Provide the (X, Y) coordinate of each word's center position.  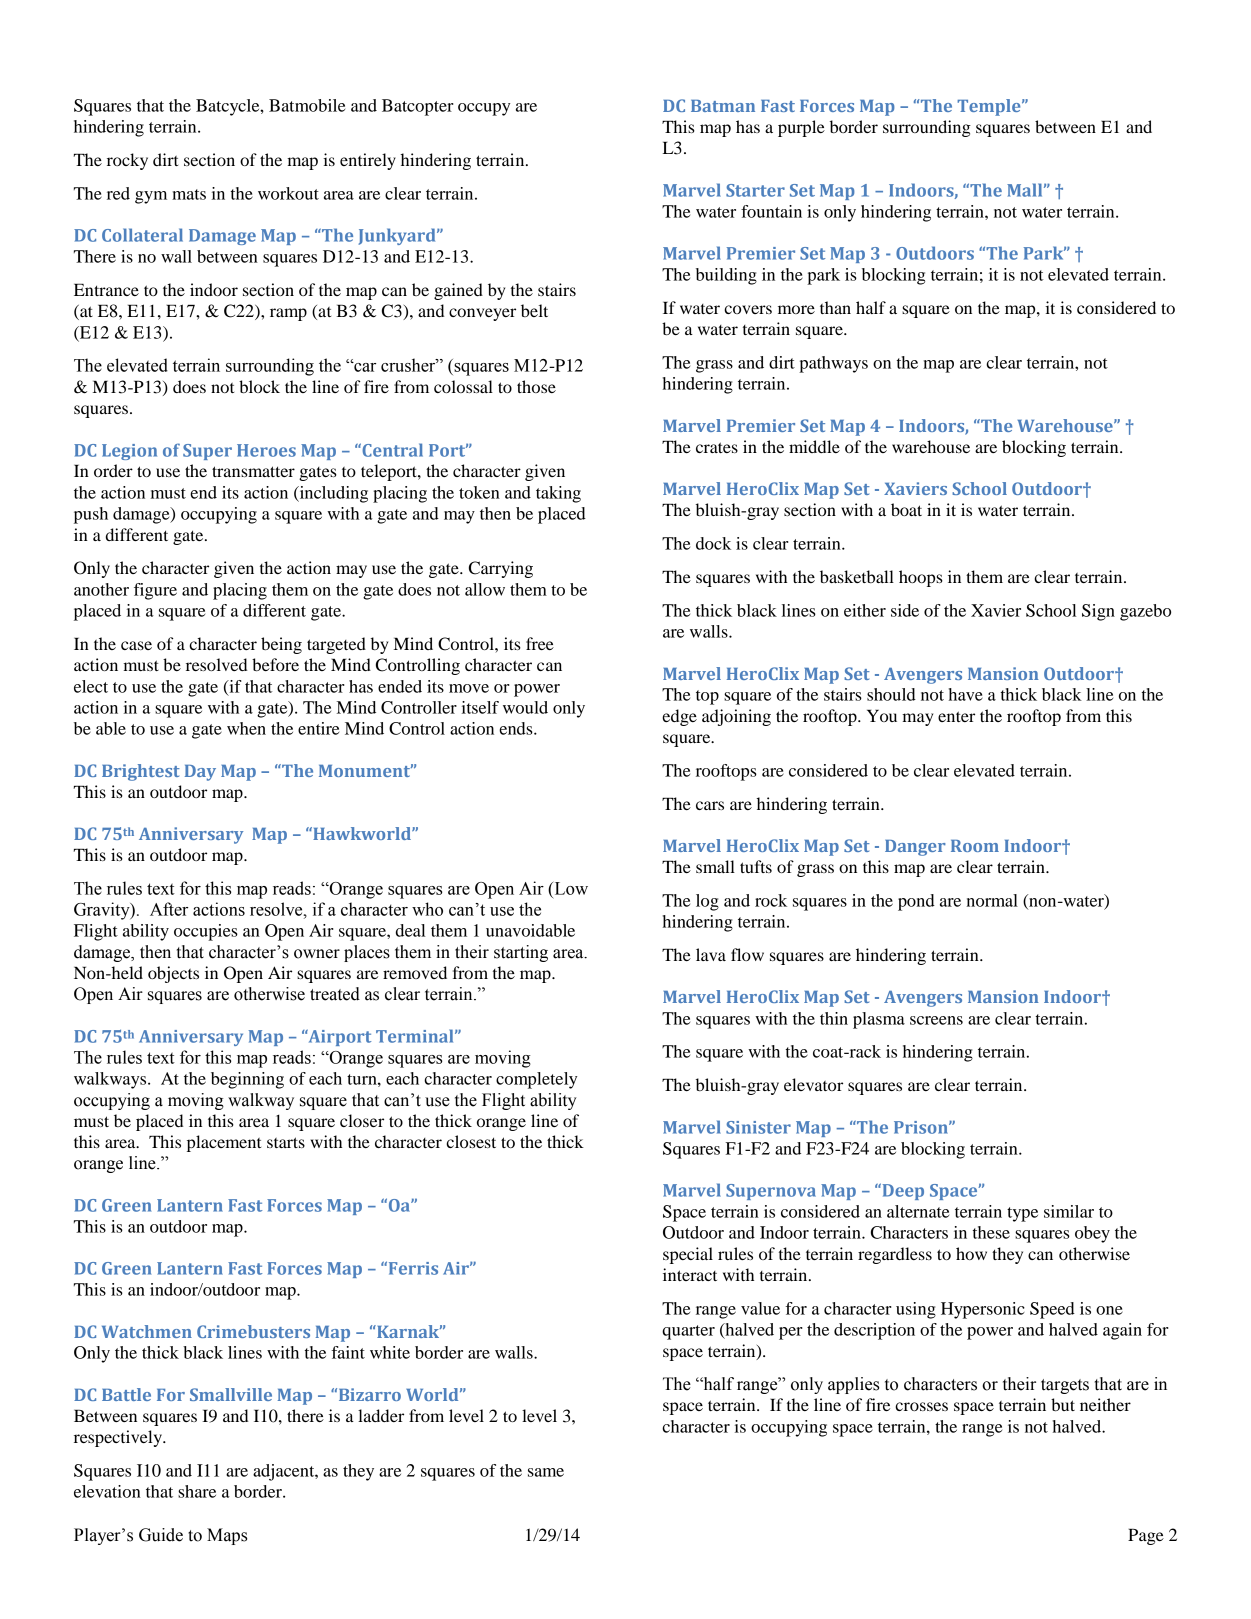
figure (155, 591)
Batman (723, 106)
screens (936, 1020)
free (540, 643)
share (197, 1491)
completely (536, 1080)
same (546, 1472)
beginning (247, 1080)
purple (801, 128)
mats (189, 194)
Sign (1098, 612)
